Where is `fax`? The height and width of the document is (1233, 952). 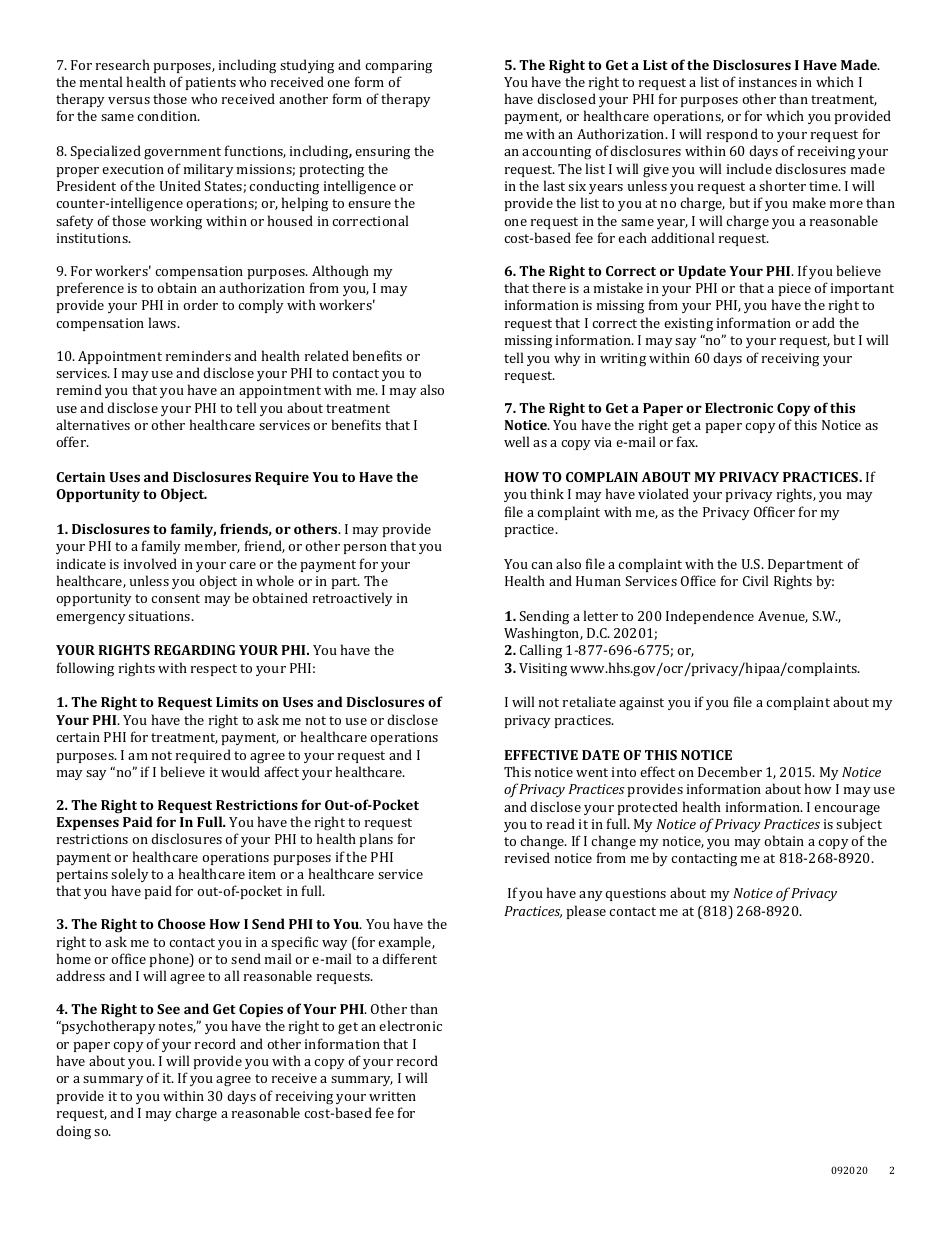
fax is located at coordinates (687, 441).
